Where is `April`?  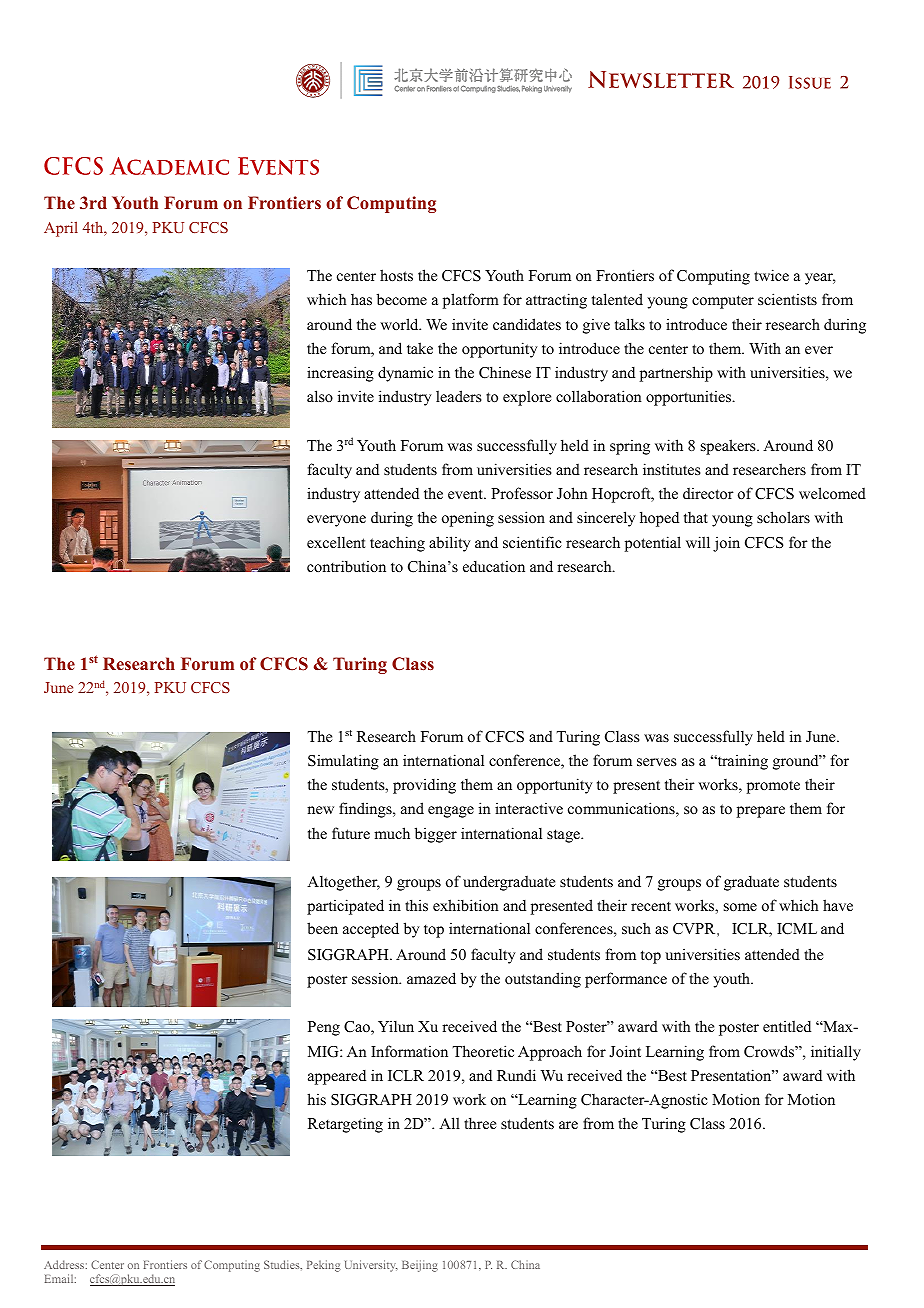
April is located at coordinates (61, 229).
